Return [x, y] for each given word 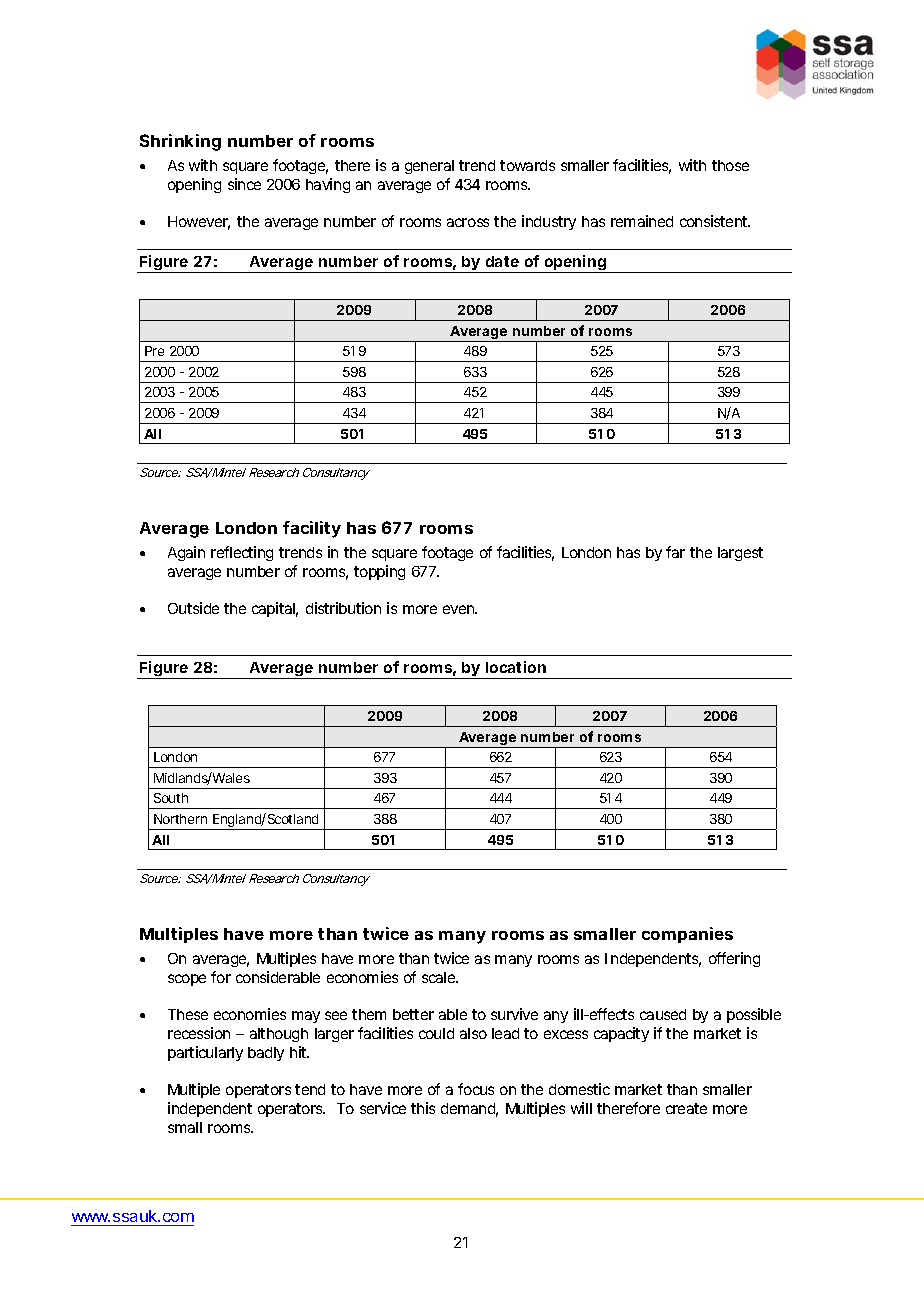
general [429, 167]
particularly [205, 1053]
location [516, 667]
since [244, 184]
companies [687, 935]
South [171, 798]
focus [476, 1089]
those [730, 165]
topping [379, 572]
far [675, 552]
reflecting [242, 553]
